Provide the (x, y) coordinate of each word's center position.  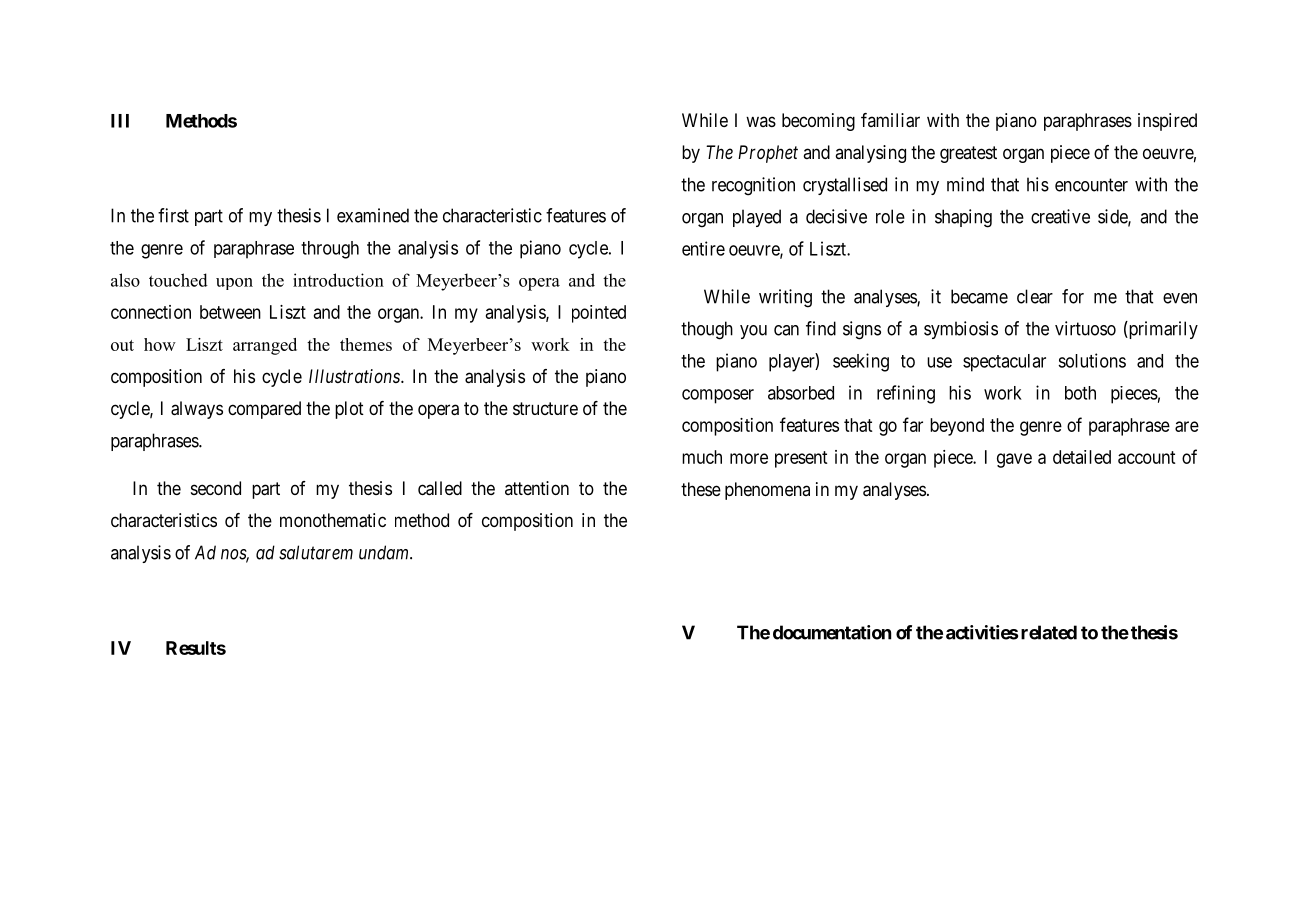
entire (703, 248)
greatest (968, 154)
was (761, 121)
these (701, 489)
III (120, 121)
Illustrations (355, 376)
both (1080, 393)
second (216, 488)
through (330, 250)
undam (385, 552)
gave (1014, 460)
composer (718, 396)
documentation (832, 632)
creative (1060, 216)
